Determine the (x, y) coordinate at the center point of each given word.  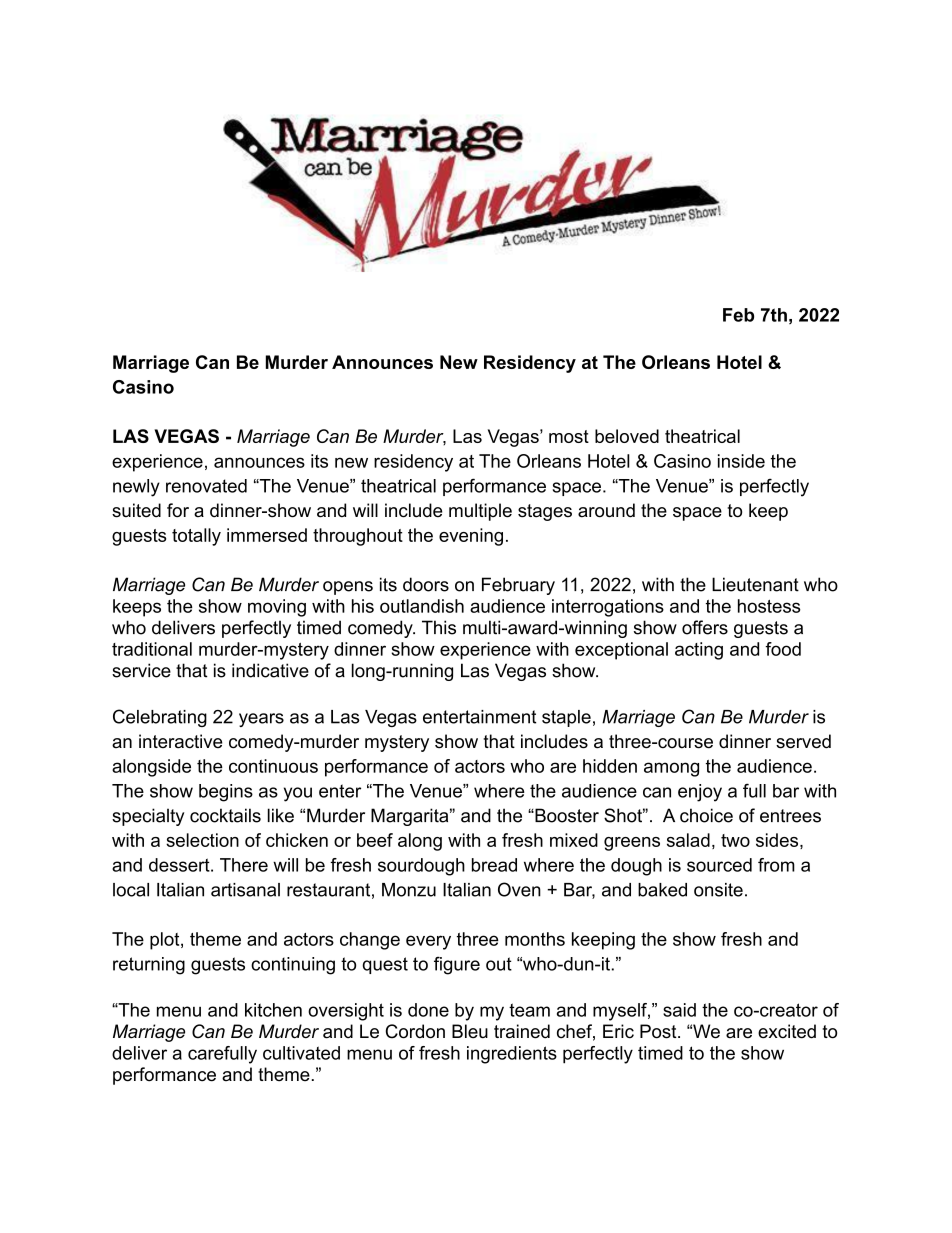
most (569, 436)
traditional (152, 649)
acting (699, 651)
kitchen (273, 1010)
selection (202, 840)
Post (659, 1031)
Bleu (470, 1031)
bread (494, 865)
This (439, 627)
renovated (206, 486)
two (735, 840)
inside (741, 461)
